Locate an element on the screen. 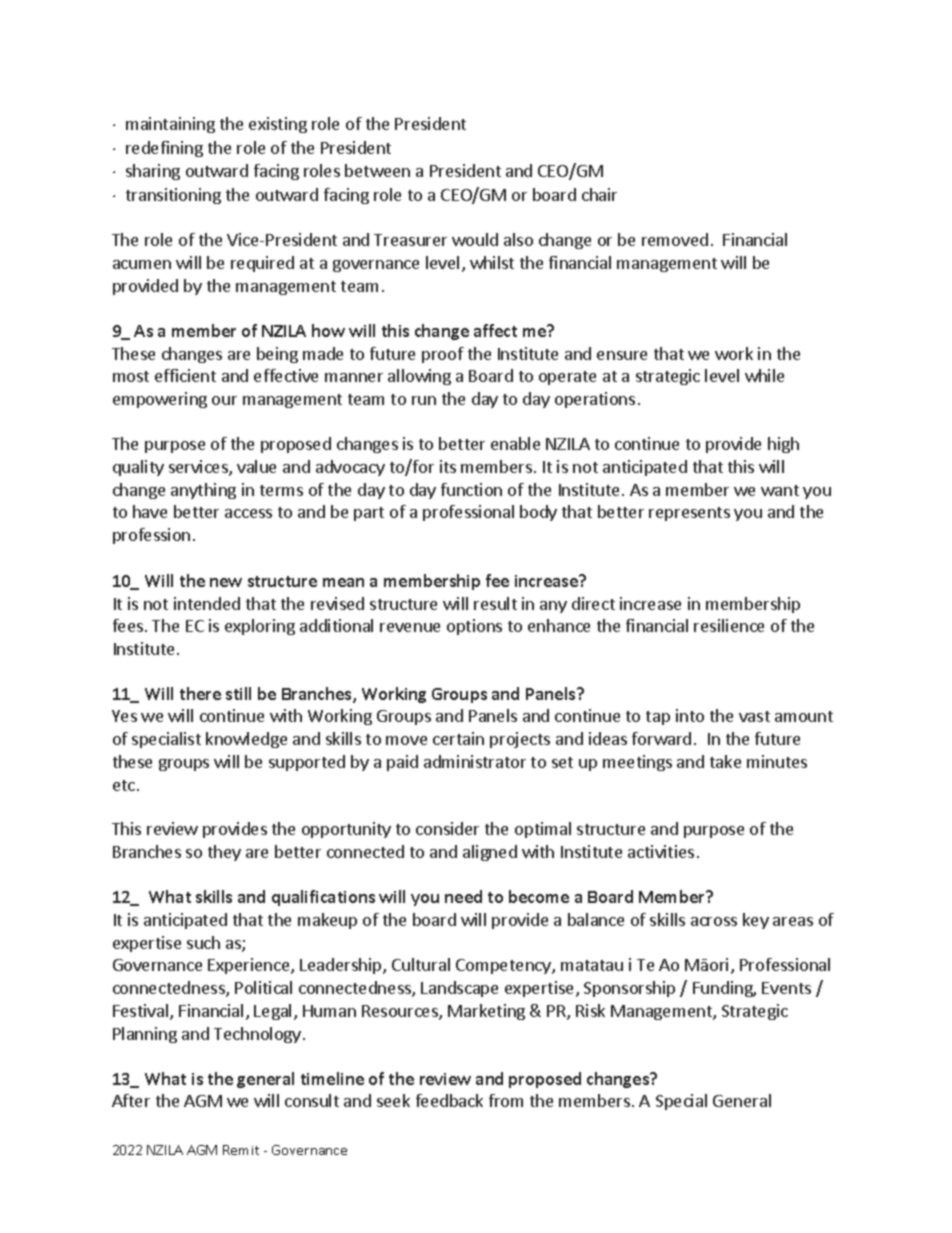 The image size is (952, 1233). function is located at coordinates (471, 489).
